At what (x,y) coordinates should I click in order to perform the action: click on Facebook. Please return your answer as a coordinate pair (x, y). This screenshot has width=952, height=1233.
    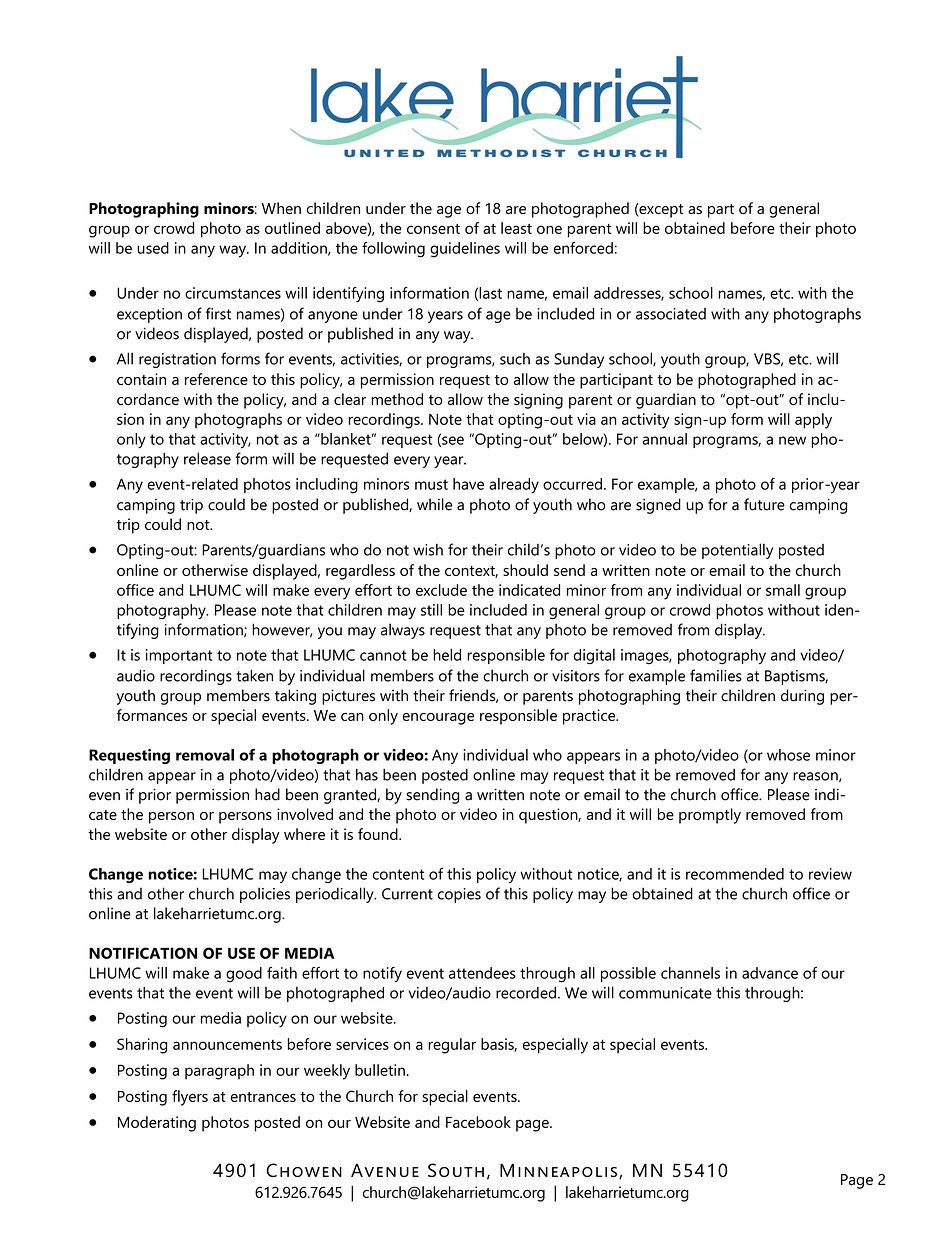
    Looking at the image, I should click on (478, 1122).
